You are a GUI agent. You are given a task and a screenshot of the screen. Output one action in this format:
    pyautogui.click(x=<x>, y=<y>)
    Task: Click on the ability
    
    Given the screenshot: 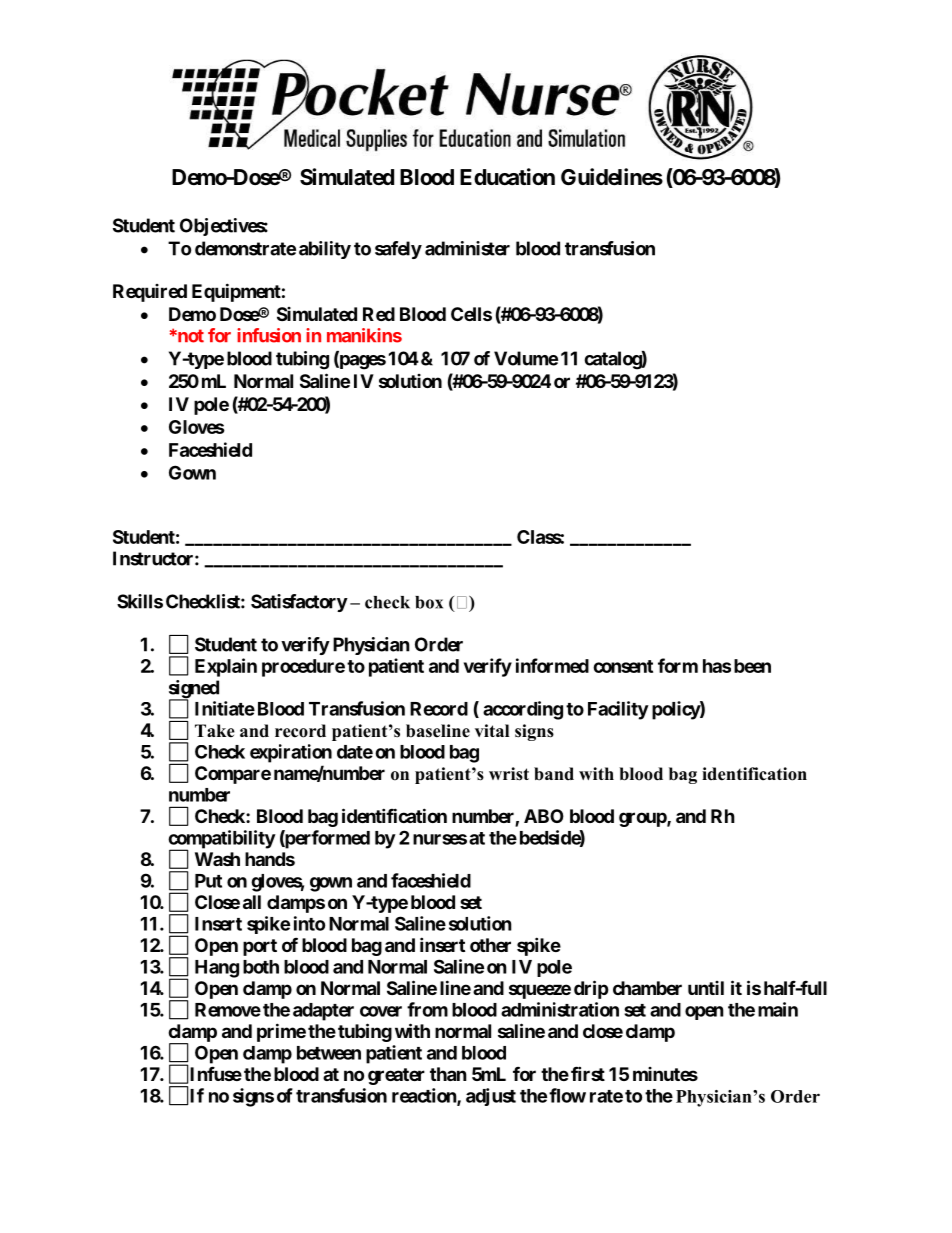 What is the action you would take?
    pyautogui.click(x=325, y=250)
